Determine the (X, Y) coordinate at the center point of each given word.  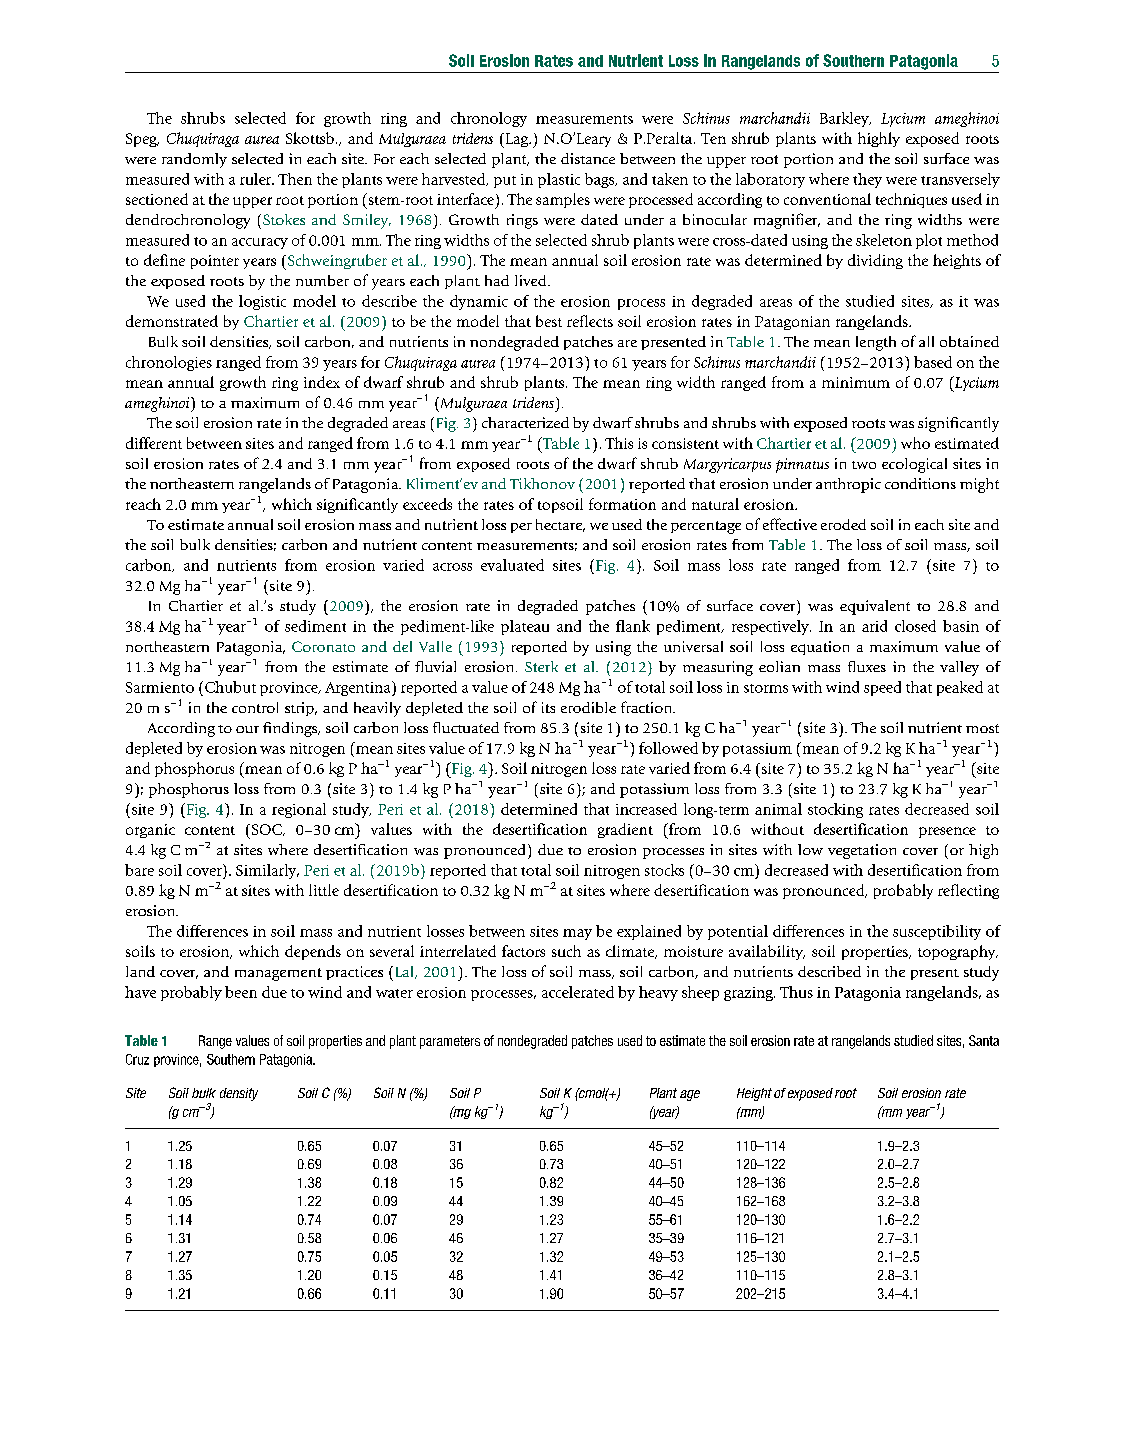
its (548, 707)
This (619, 443)
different (154, 443)
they (867, 180)
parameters (450, 1042)
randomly (194, 160)
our (247, 729)
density (239, 1094)
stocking (835, 810)
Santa (984, 1040)
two (864, 465)
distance (588, 158)
